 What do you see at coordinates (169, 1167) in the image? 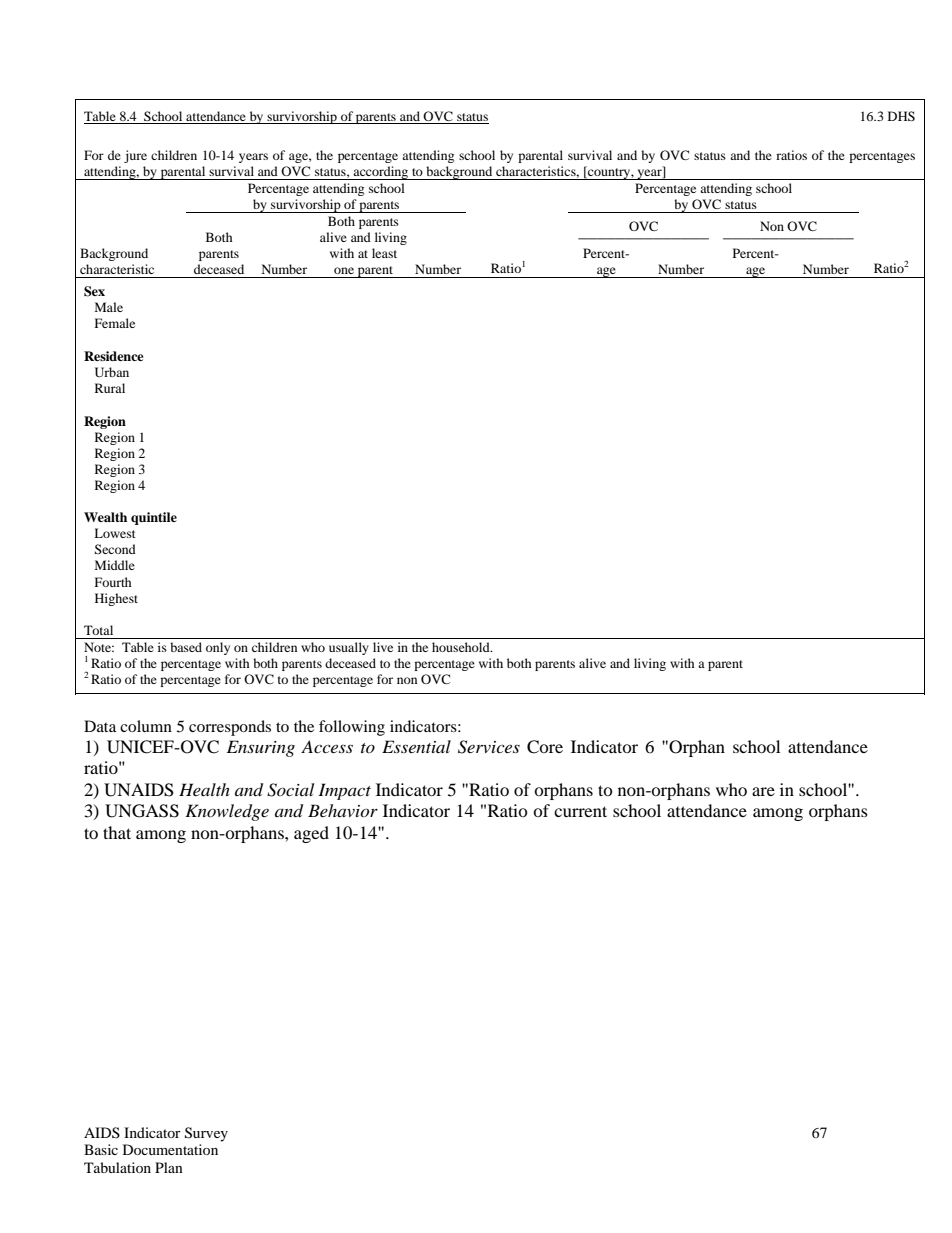
I see `Plan` at bounding box center [169, 1167].
